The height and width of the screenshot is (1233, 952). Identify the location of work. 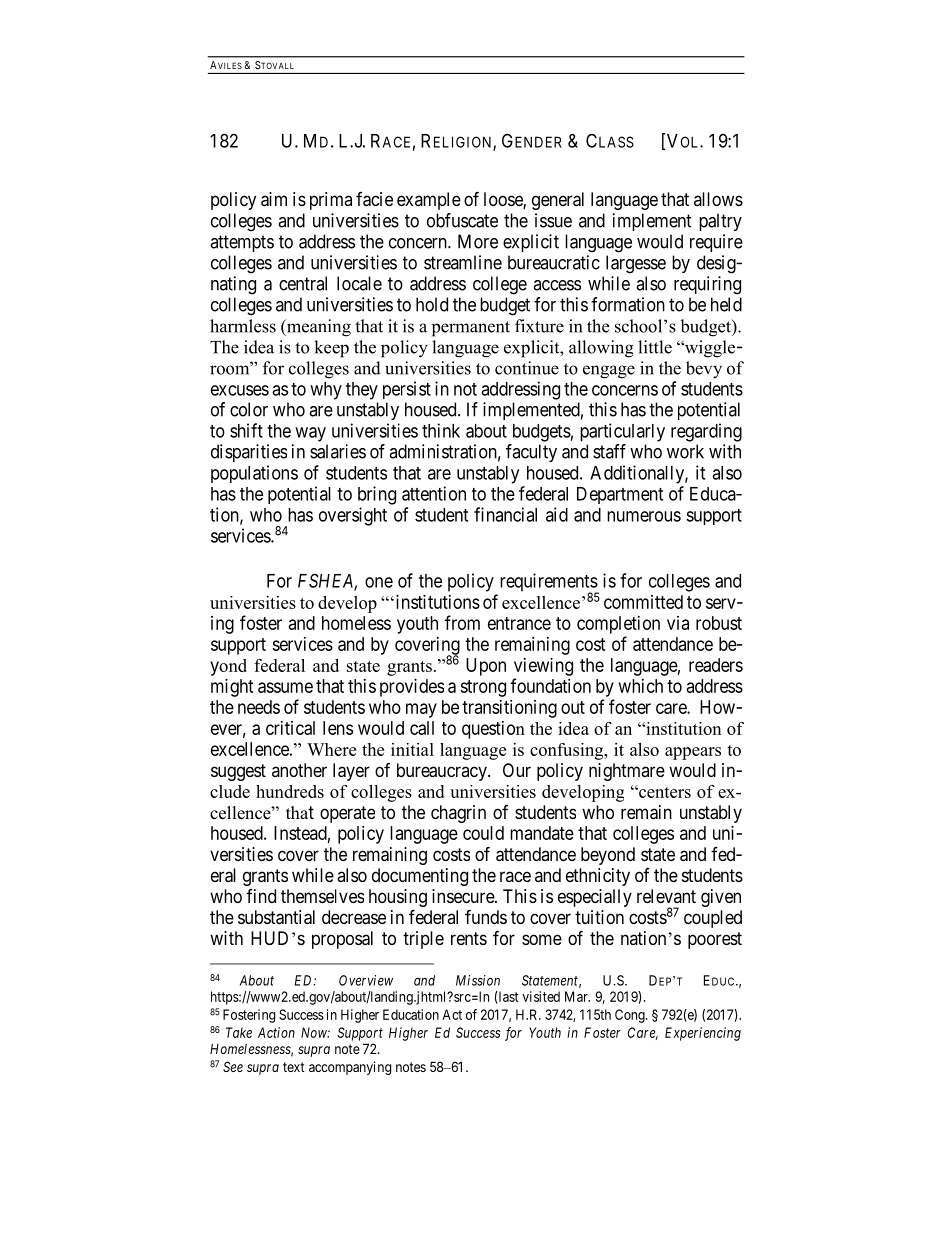
(685, 451).
